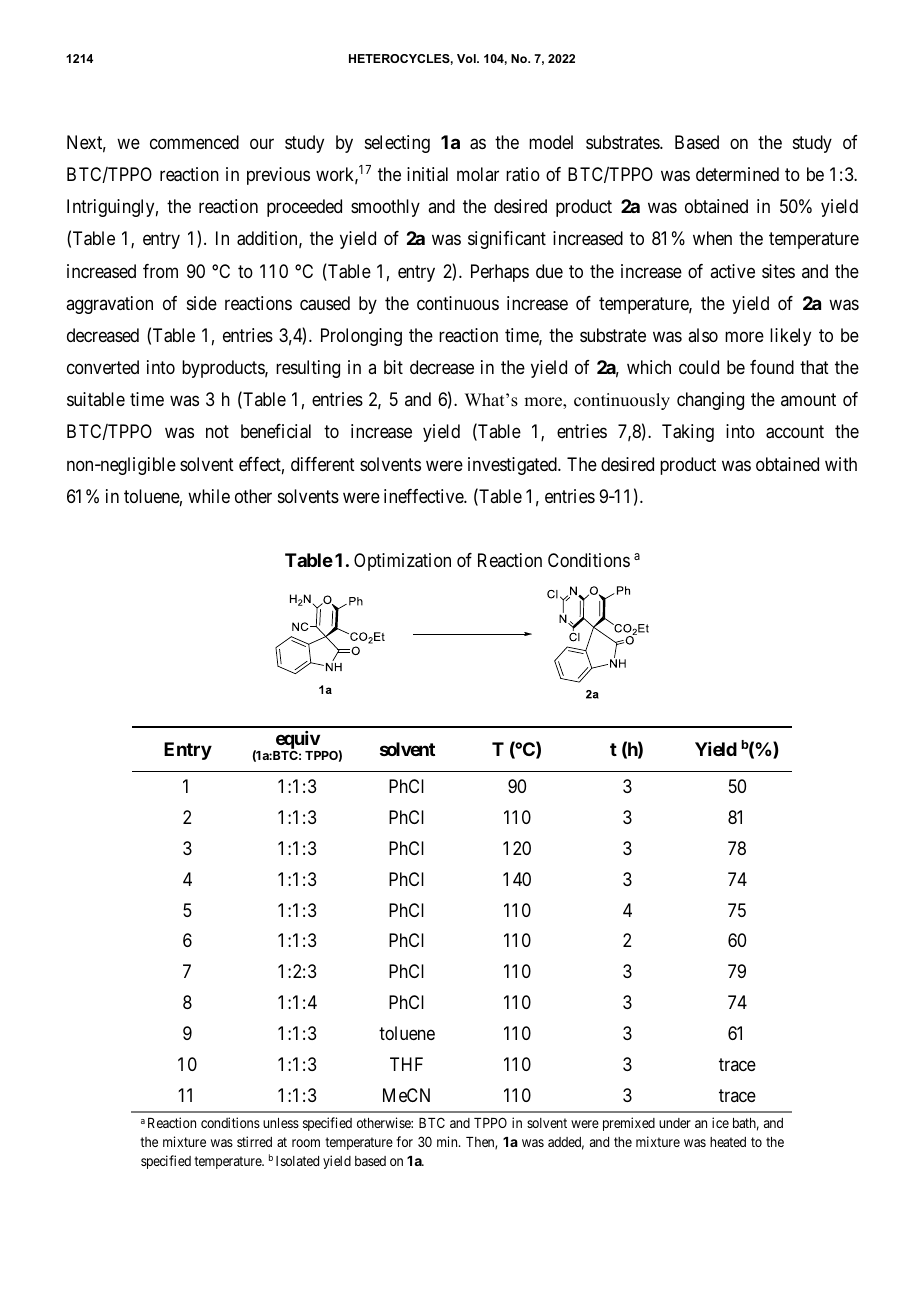 This page has width=924, height=1308. Describe the element at coordinates (737, 174) in the page. I see `determined` at that location.
